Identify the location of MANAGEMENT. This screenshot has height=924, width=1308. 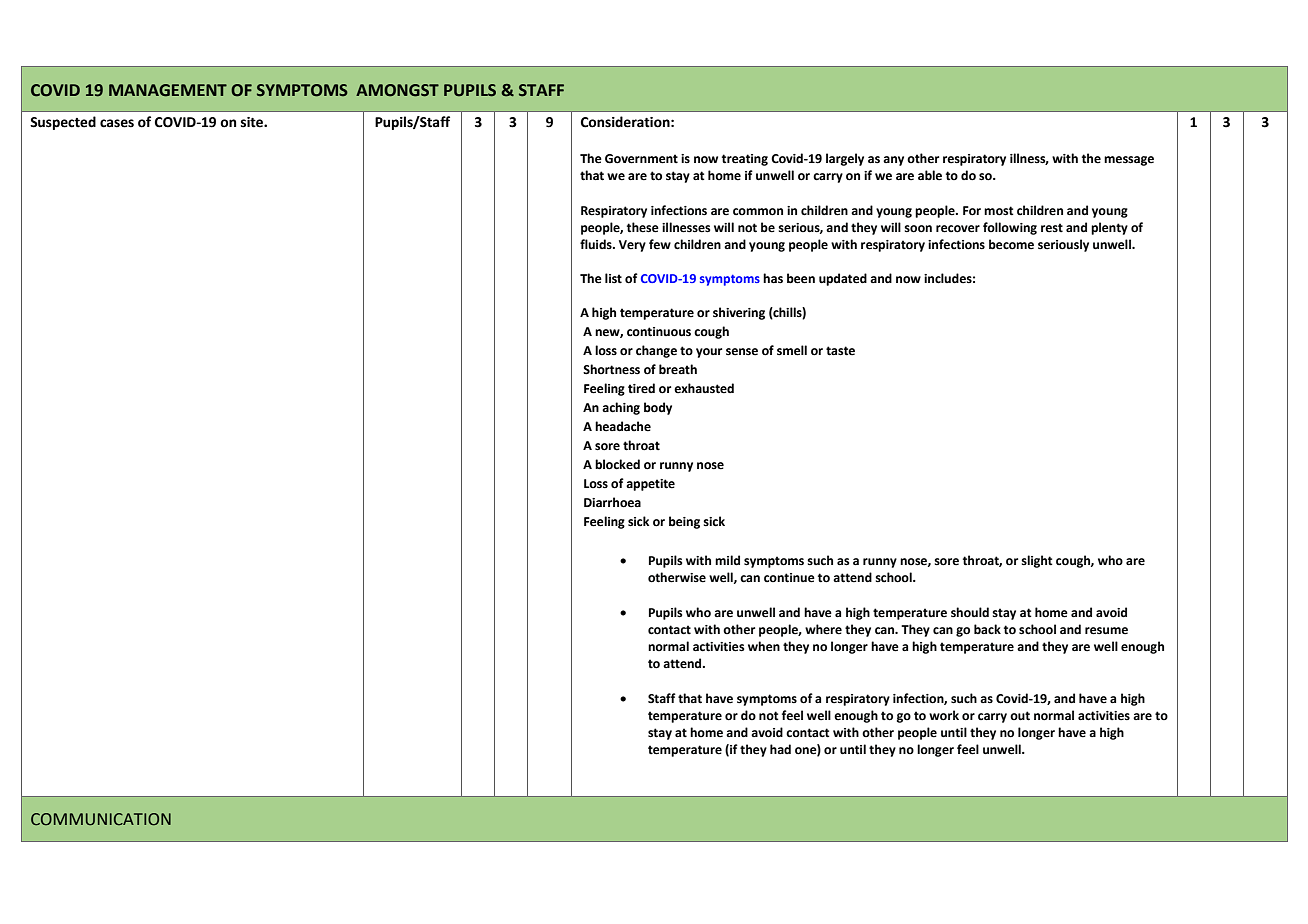
(168, 90).
